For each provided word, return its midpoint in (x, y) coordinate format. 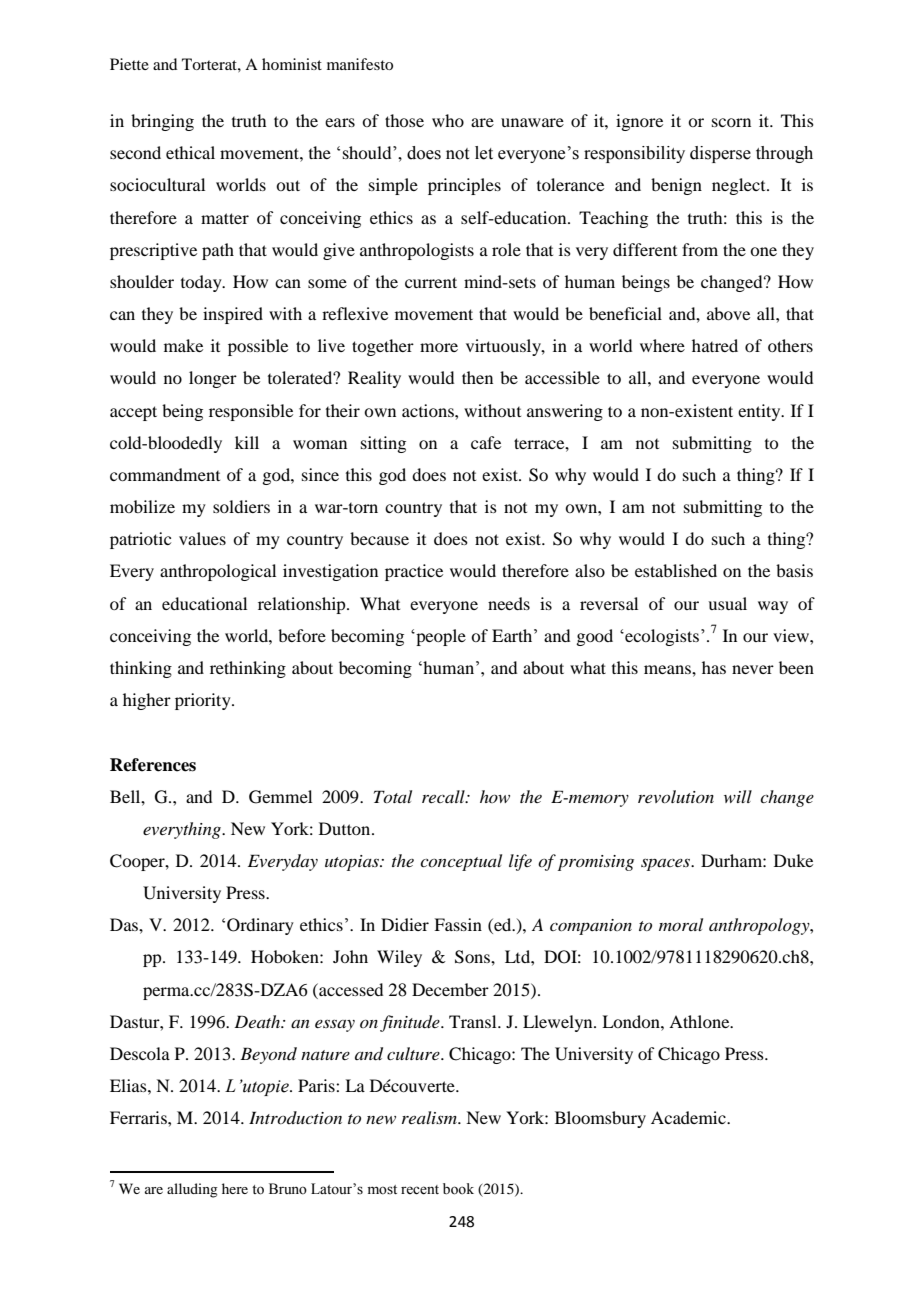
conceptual (461, 862)
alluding (192, 1190)
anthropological (218, 572)
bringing (162, 122)
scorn (731, 122)
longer (213, 379)
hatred (715, 345)
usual (727, 603)
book (458, 1189)
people (440, 637)
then (477, 377)
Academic (689, 1117)
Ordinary (260, 926)
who (448, 120)
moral (681, 924)
